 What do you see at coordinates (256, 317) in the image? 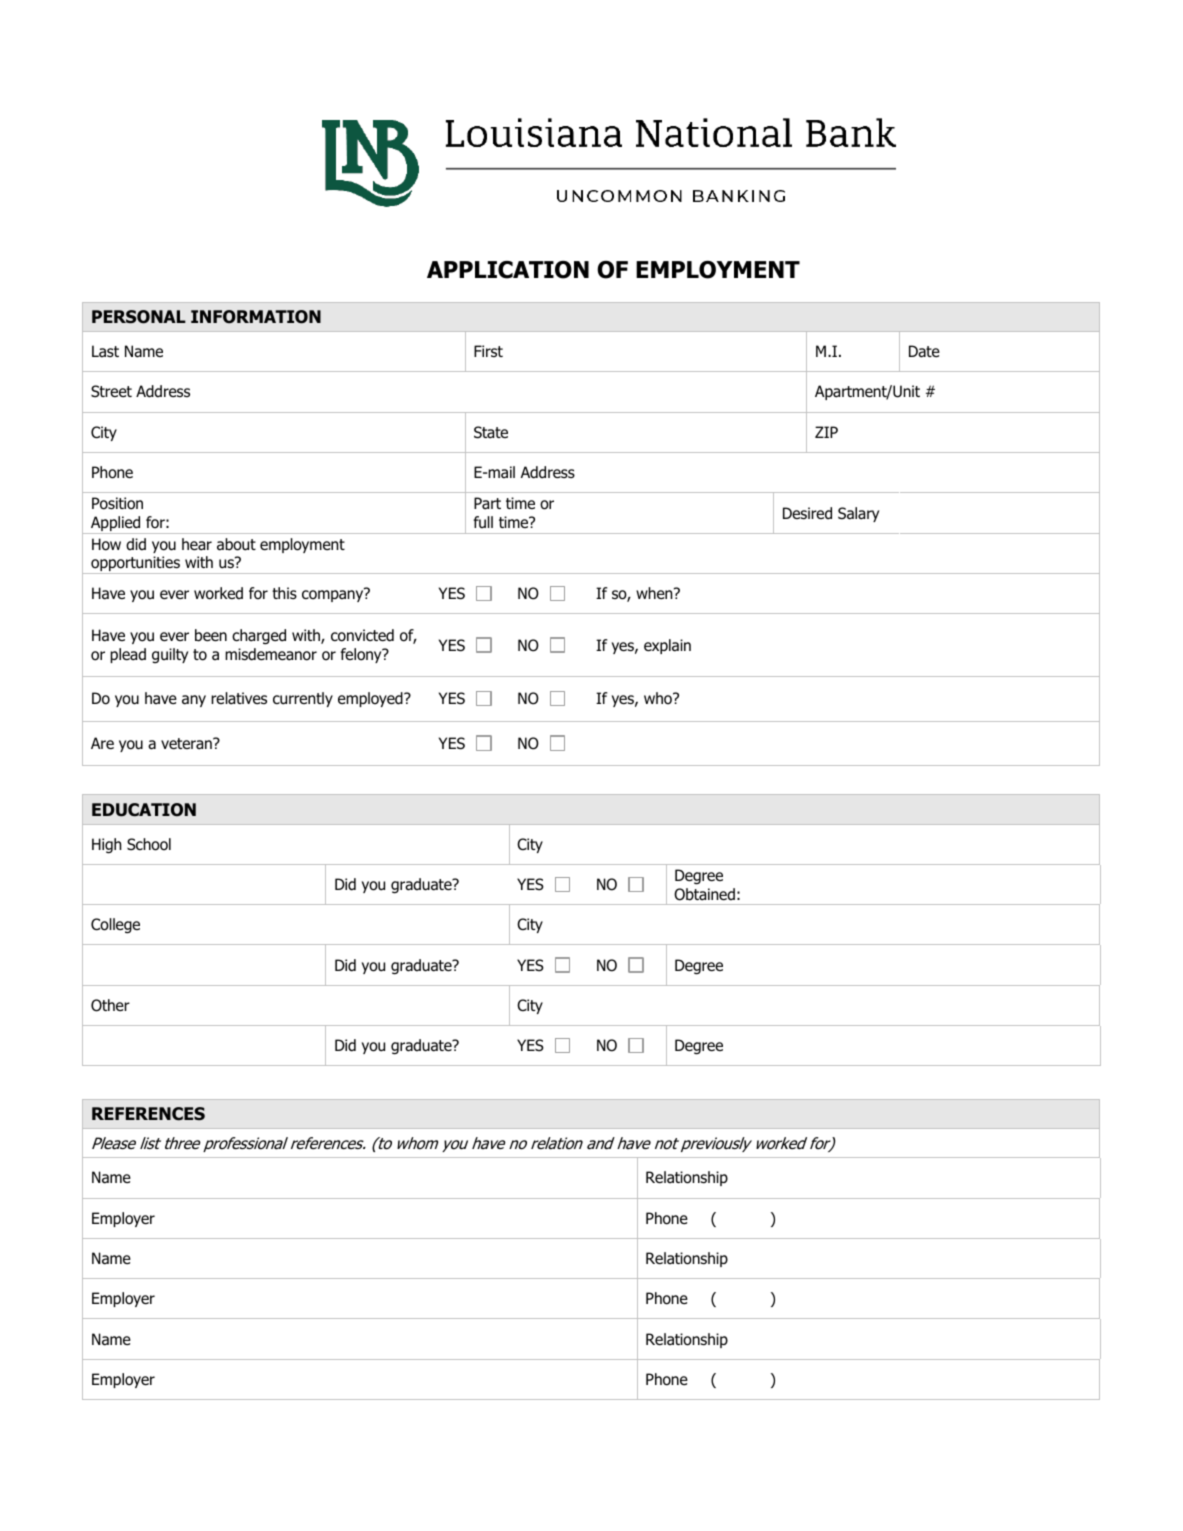
I see `INFORMATION` at bounding box center [256, 317].
